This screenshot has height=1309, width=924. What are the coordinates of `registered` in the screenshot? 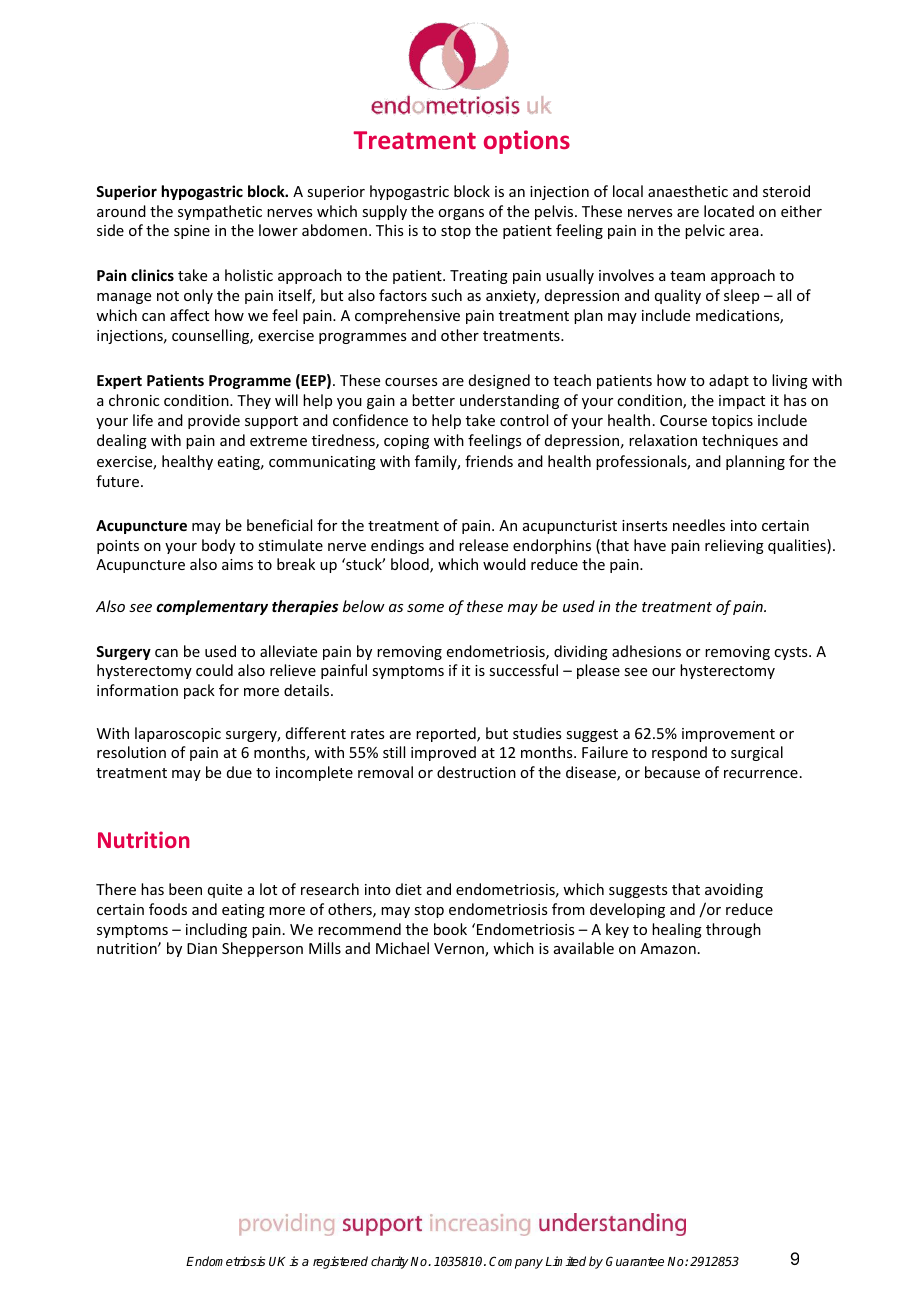 It's located at (340, 1262).
